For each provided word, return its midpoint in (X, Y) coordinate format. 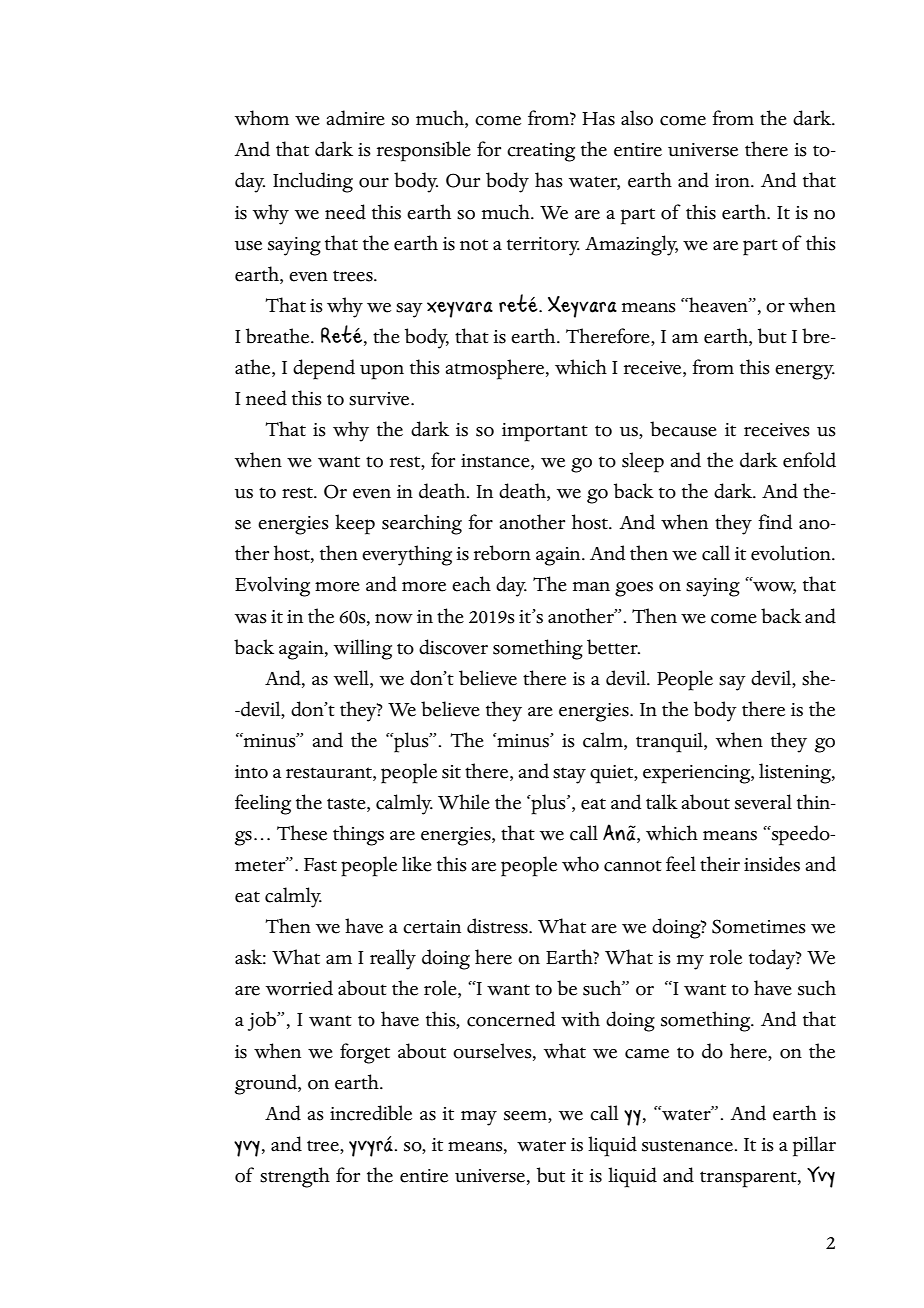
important (545, 432)
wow (773, 587)
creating (541, 152)
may (479, 1118)
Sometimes (759, 926)
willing (363, 649)
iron (733, 181)
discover (453, 647)
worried (299, 988)
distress (498, 926)
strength (295, 1177)
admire (356, 118)
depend (324, 369)
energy (805, 372)
